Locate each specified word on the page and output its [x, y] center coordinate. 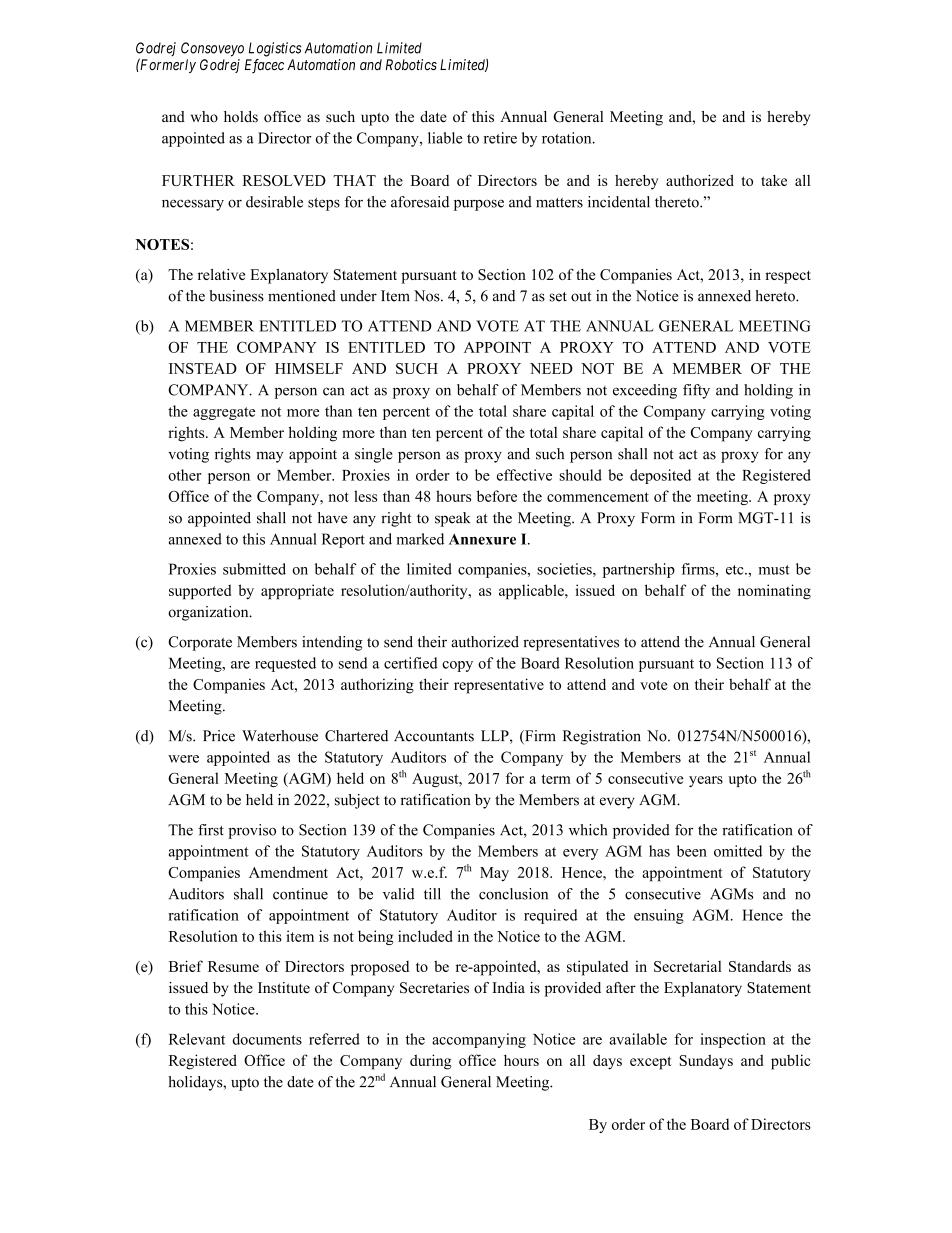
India [508, 987]
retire [500, 138]
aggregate [224, 413]
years [706, 781]
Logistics [275, 49]
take [774, 180]
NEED [551, 368]
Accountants [434, 736]
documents [267, 1039]
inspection [733, 1040]
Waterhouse [280, 736]
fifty [696, 391]
